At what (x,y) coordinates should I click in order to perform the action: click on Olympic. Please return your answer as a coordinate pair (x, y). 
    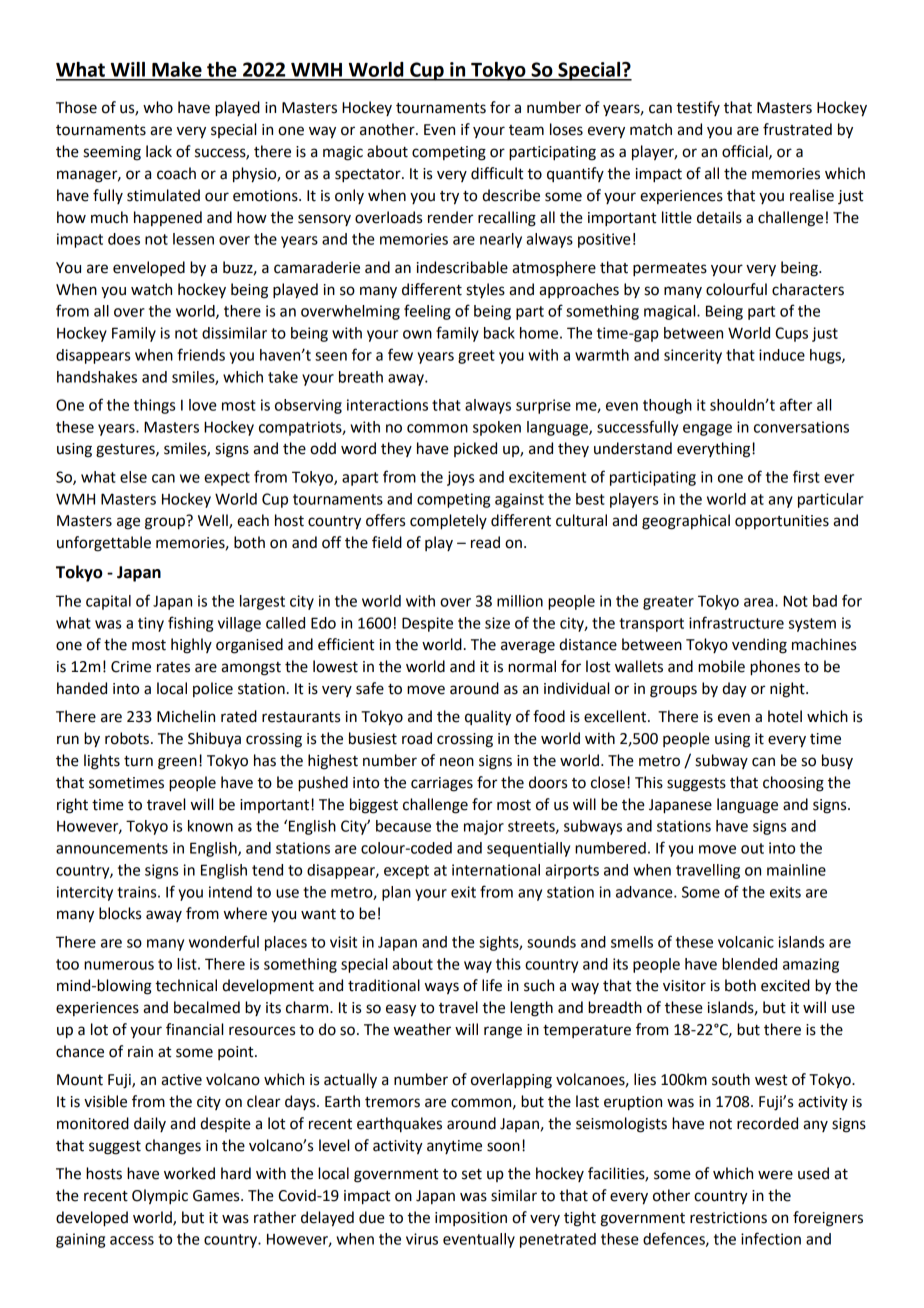
    Looking at the image, I should click on (160, 1197).
